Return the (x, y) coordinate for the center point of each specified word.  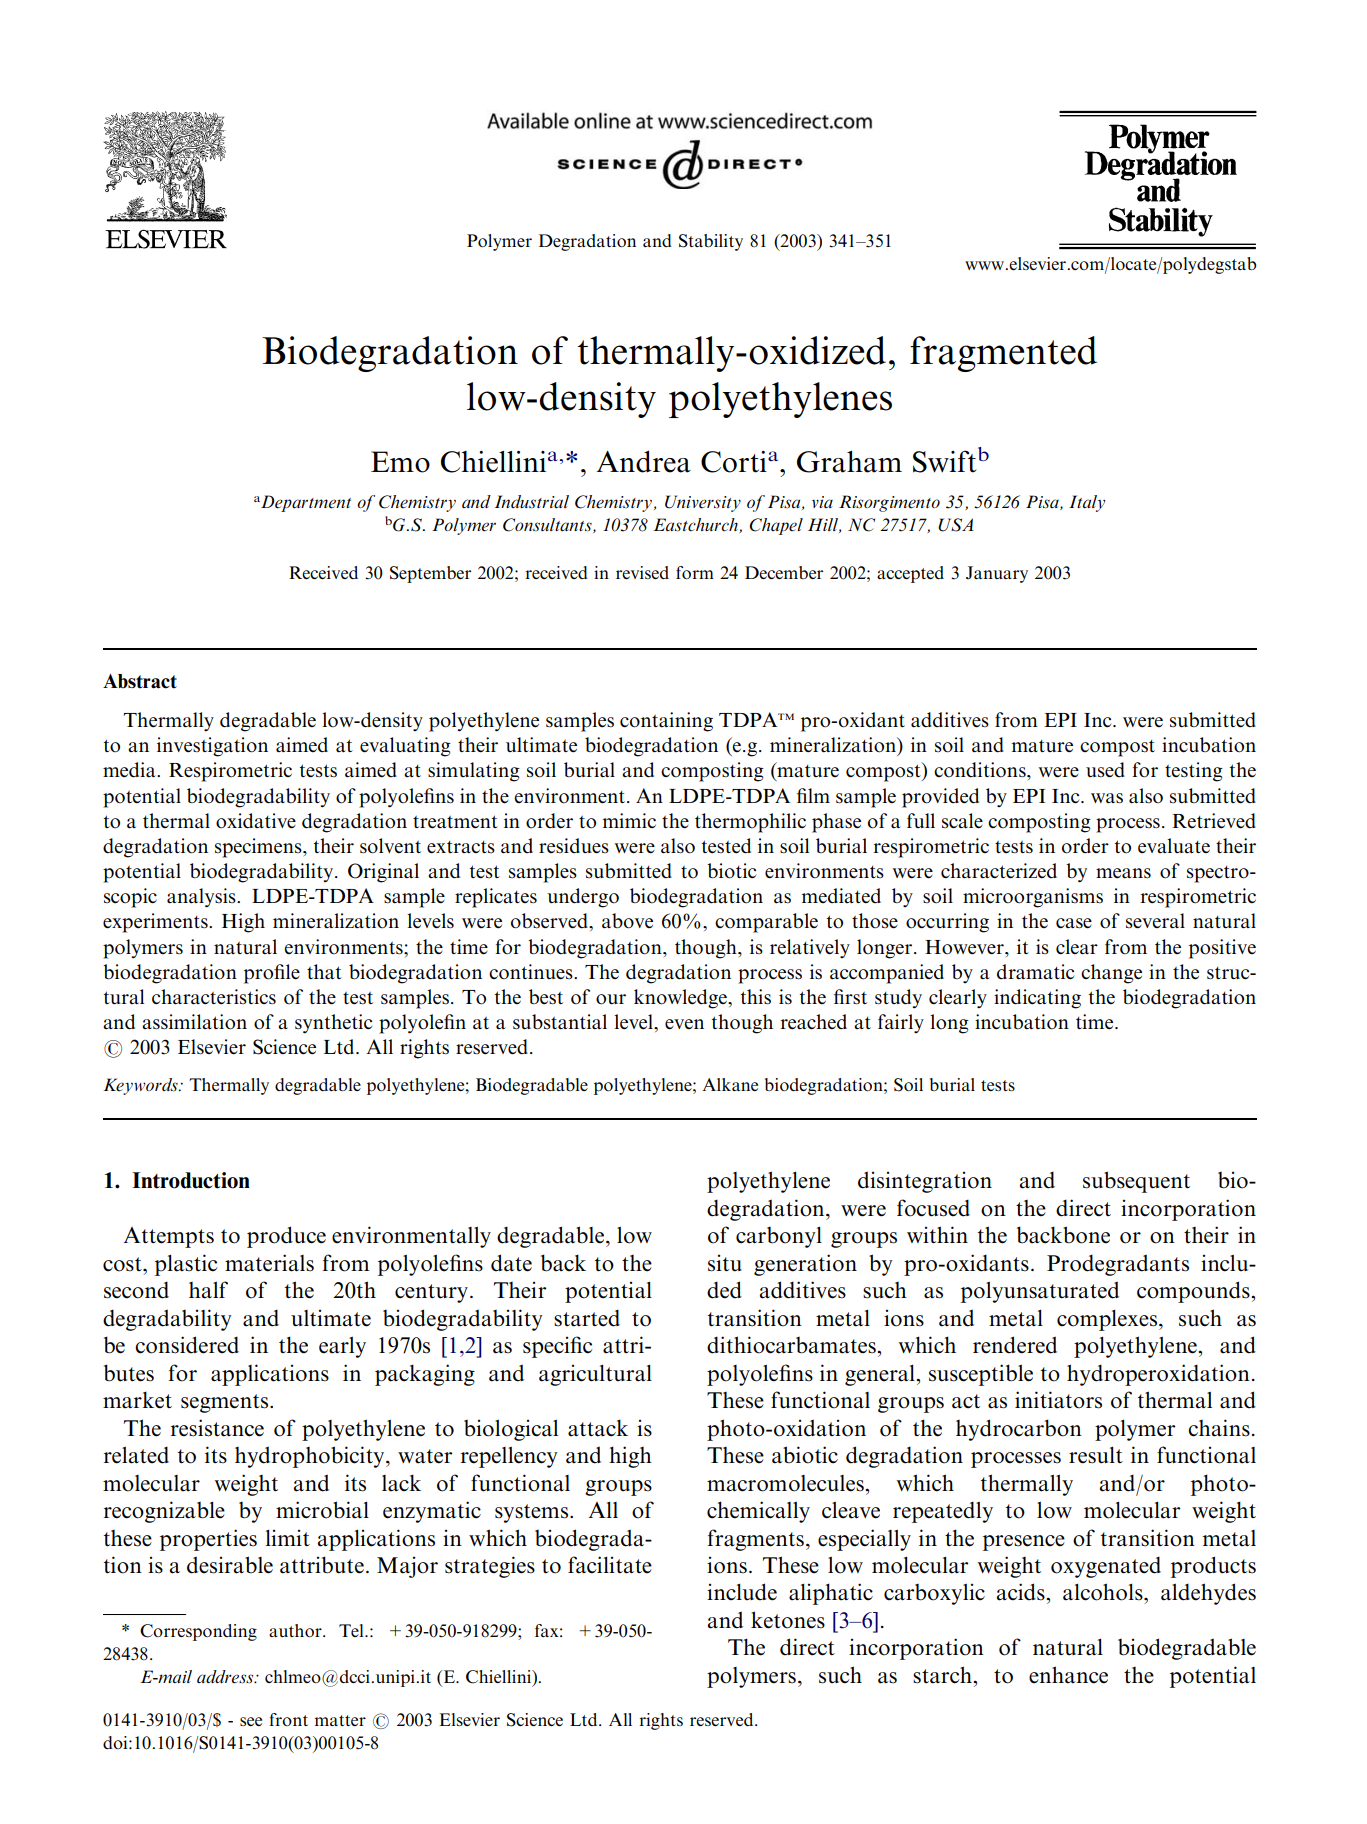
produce (286, 1237)
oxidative (256, 821)
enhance (1068, 1675)
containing (666, 722)
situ (725, 1263)
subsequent (1136, 1182)
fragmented (1003, 354)
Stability (711, 242)
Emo (400, 462)
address (226, 1677)
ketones (788, 1620)
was (1107, 798)
